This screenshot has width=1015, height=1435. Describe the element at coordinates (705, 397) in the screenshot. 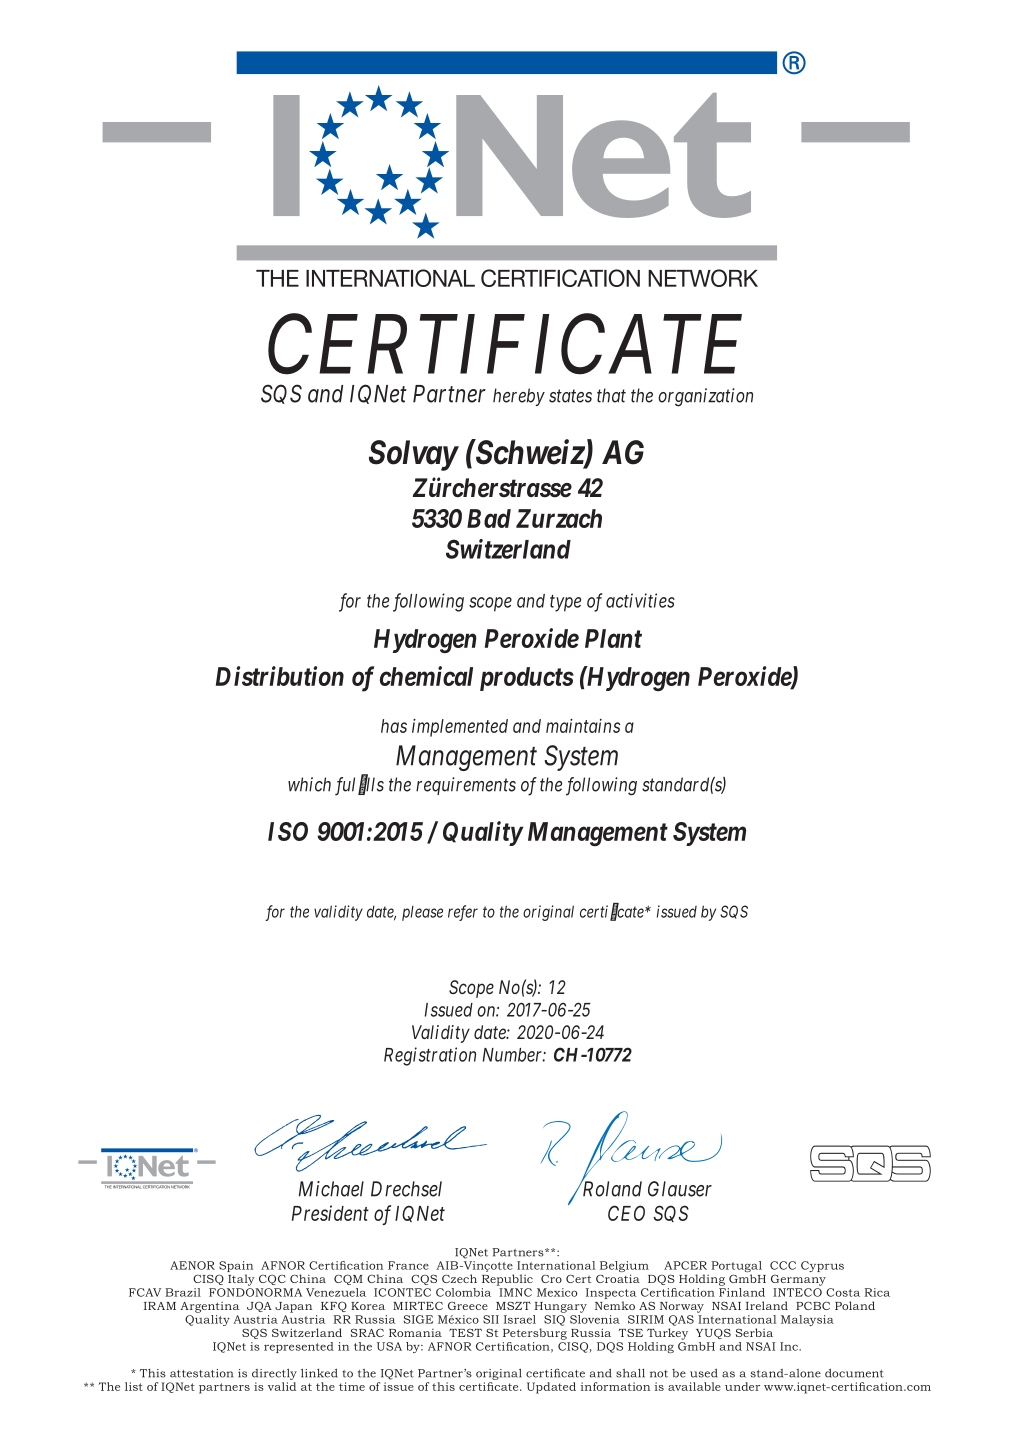

I see `organization` at that location.
